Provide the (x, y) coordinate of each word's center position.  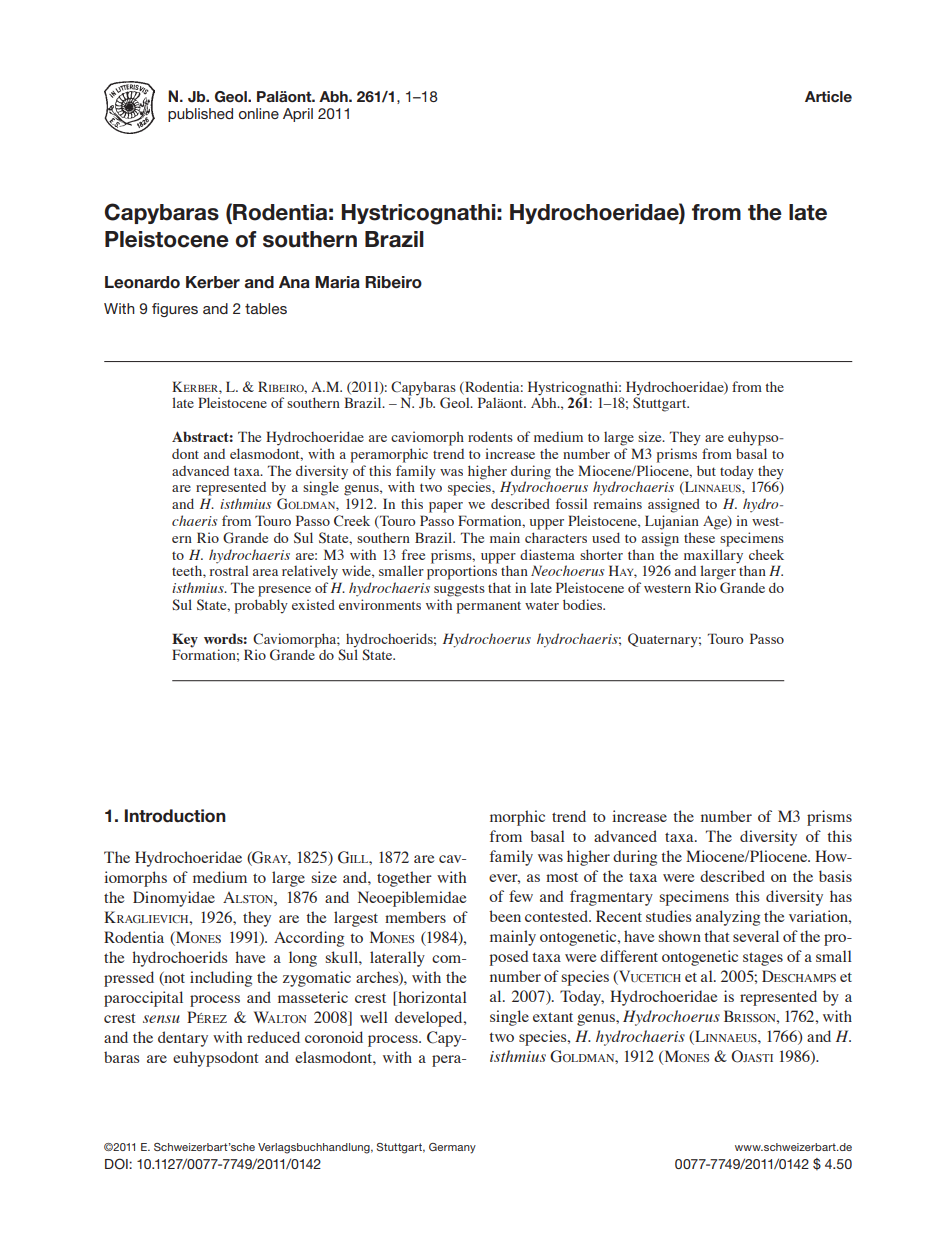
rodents (490, 436)
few (521, 896)
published (200, 115)
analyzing (728, 918)
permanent (489, 607)
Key (185, 640)
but (706, 470)
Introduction (175, 816)
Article (828, 96)
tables (266, 308)
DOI (117, 1164)
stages (763, 959)
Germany (452, 1148)
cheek (766, 554)
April (298, 115)
